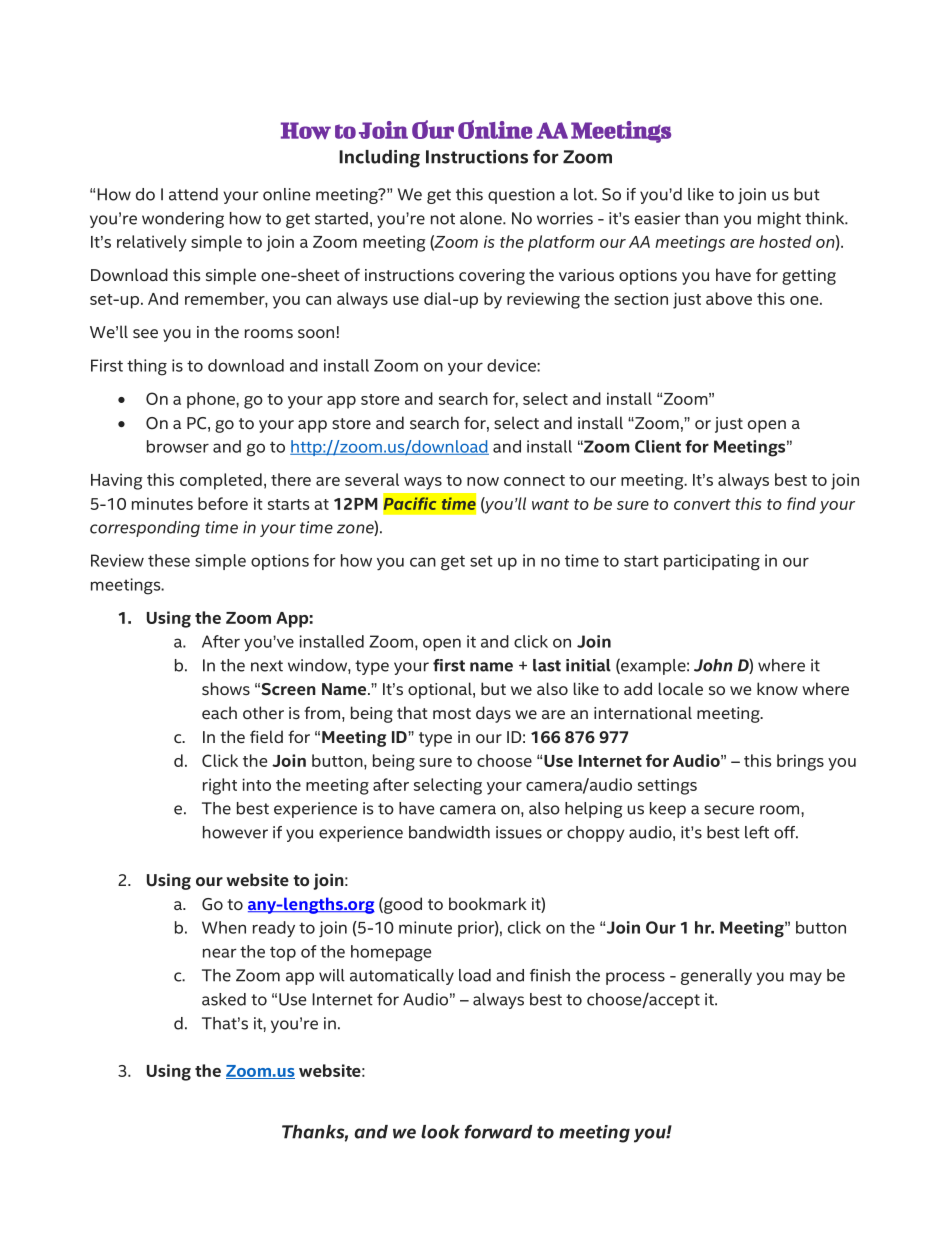 Image resolution: width=952 pixels, height=1233 pixels. Describe the element at coordinates (440, 1132) in the screenshot. I see `look` at that location.
